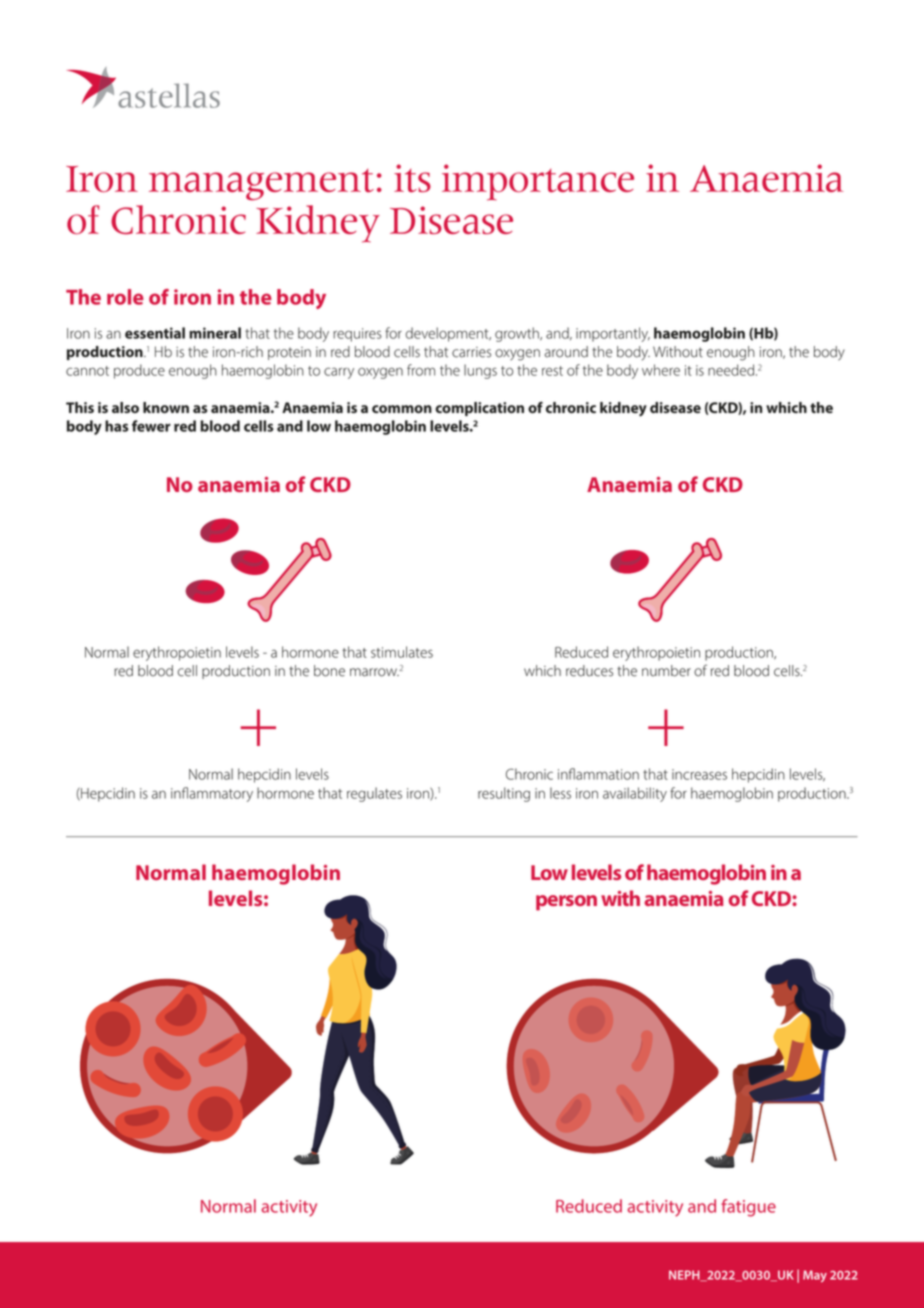  Describe the element at coordinates (566, 903) in the document. I see `person` at that location.
